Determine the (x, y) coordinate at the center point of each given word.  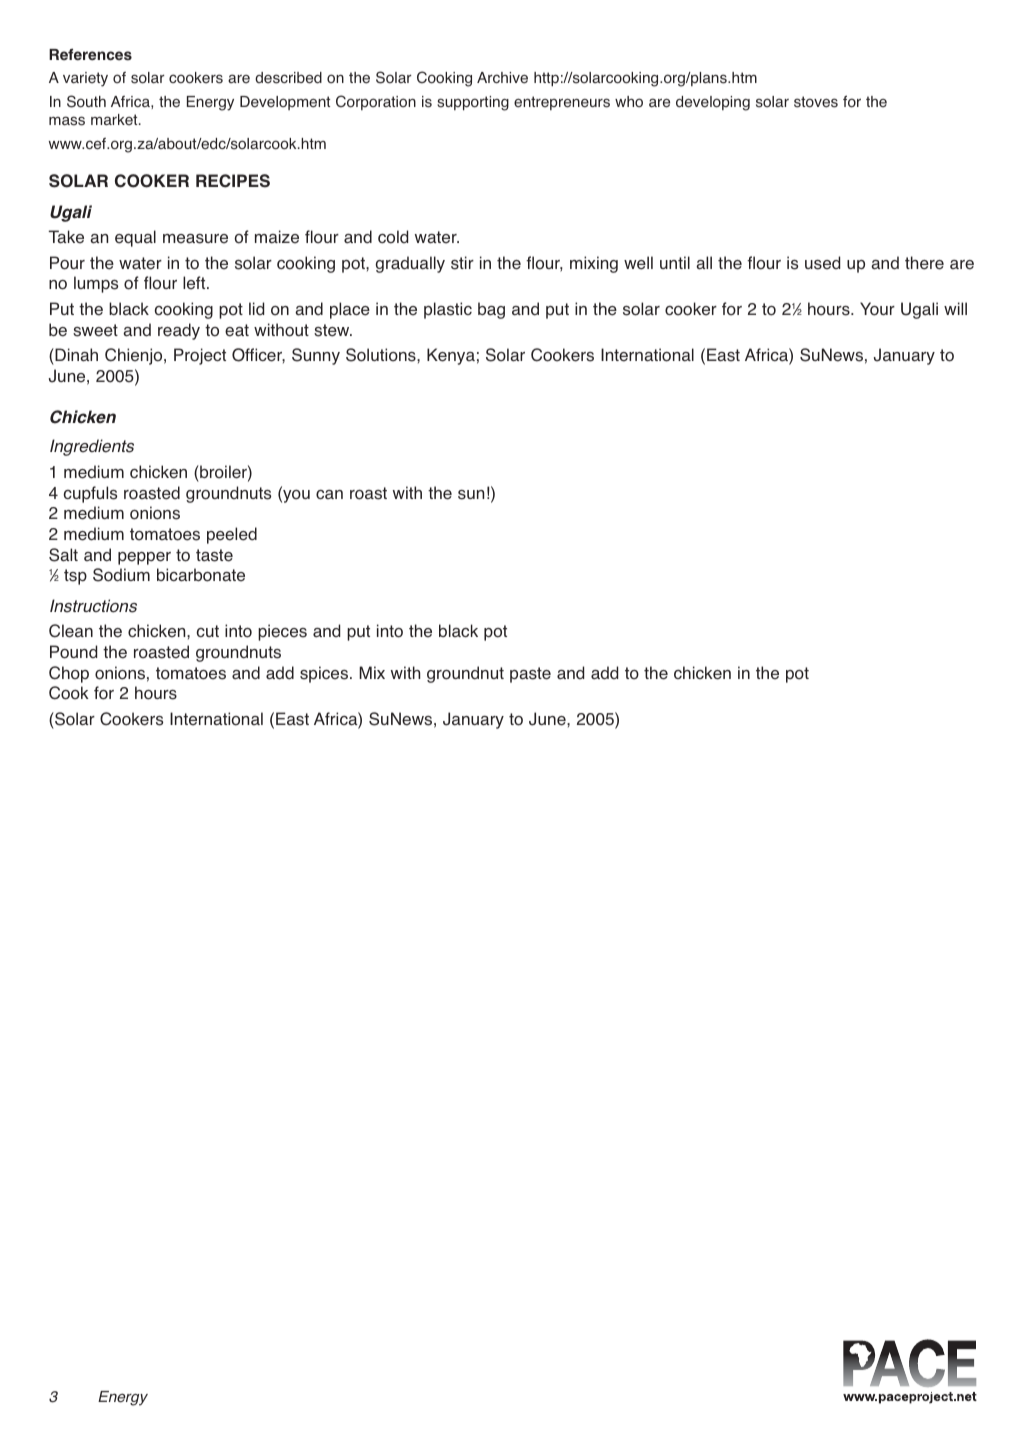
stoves (816, 102)
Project (200, 356)
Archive (502, 78)
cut (207, 631)
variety (85, 79)
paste (530, 675)
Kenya (451, 356)
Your (877, 309)
